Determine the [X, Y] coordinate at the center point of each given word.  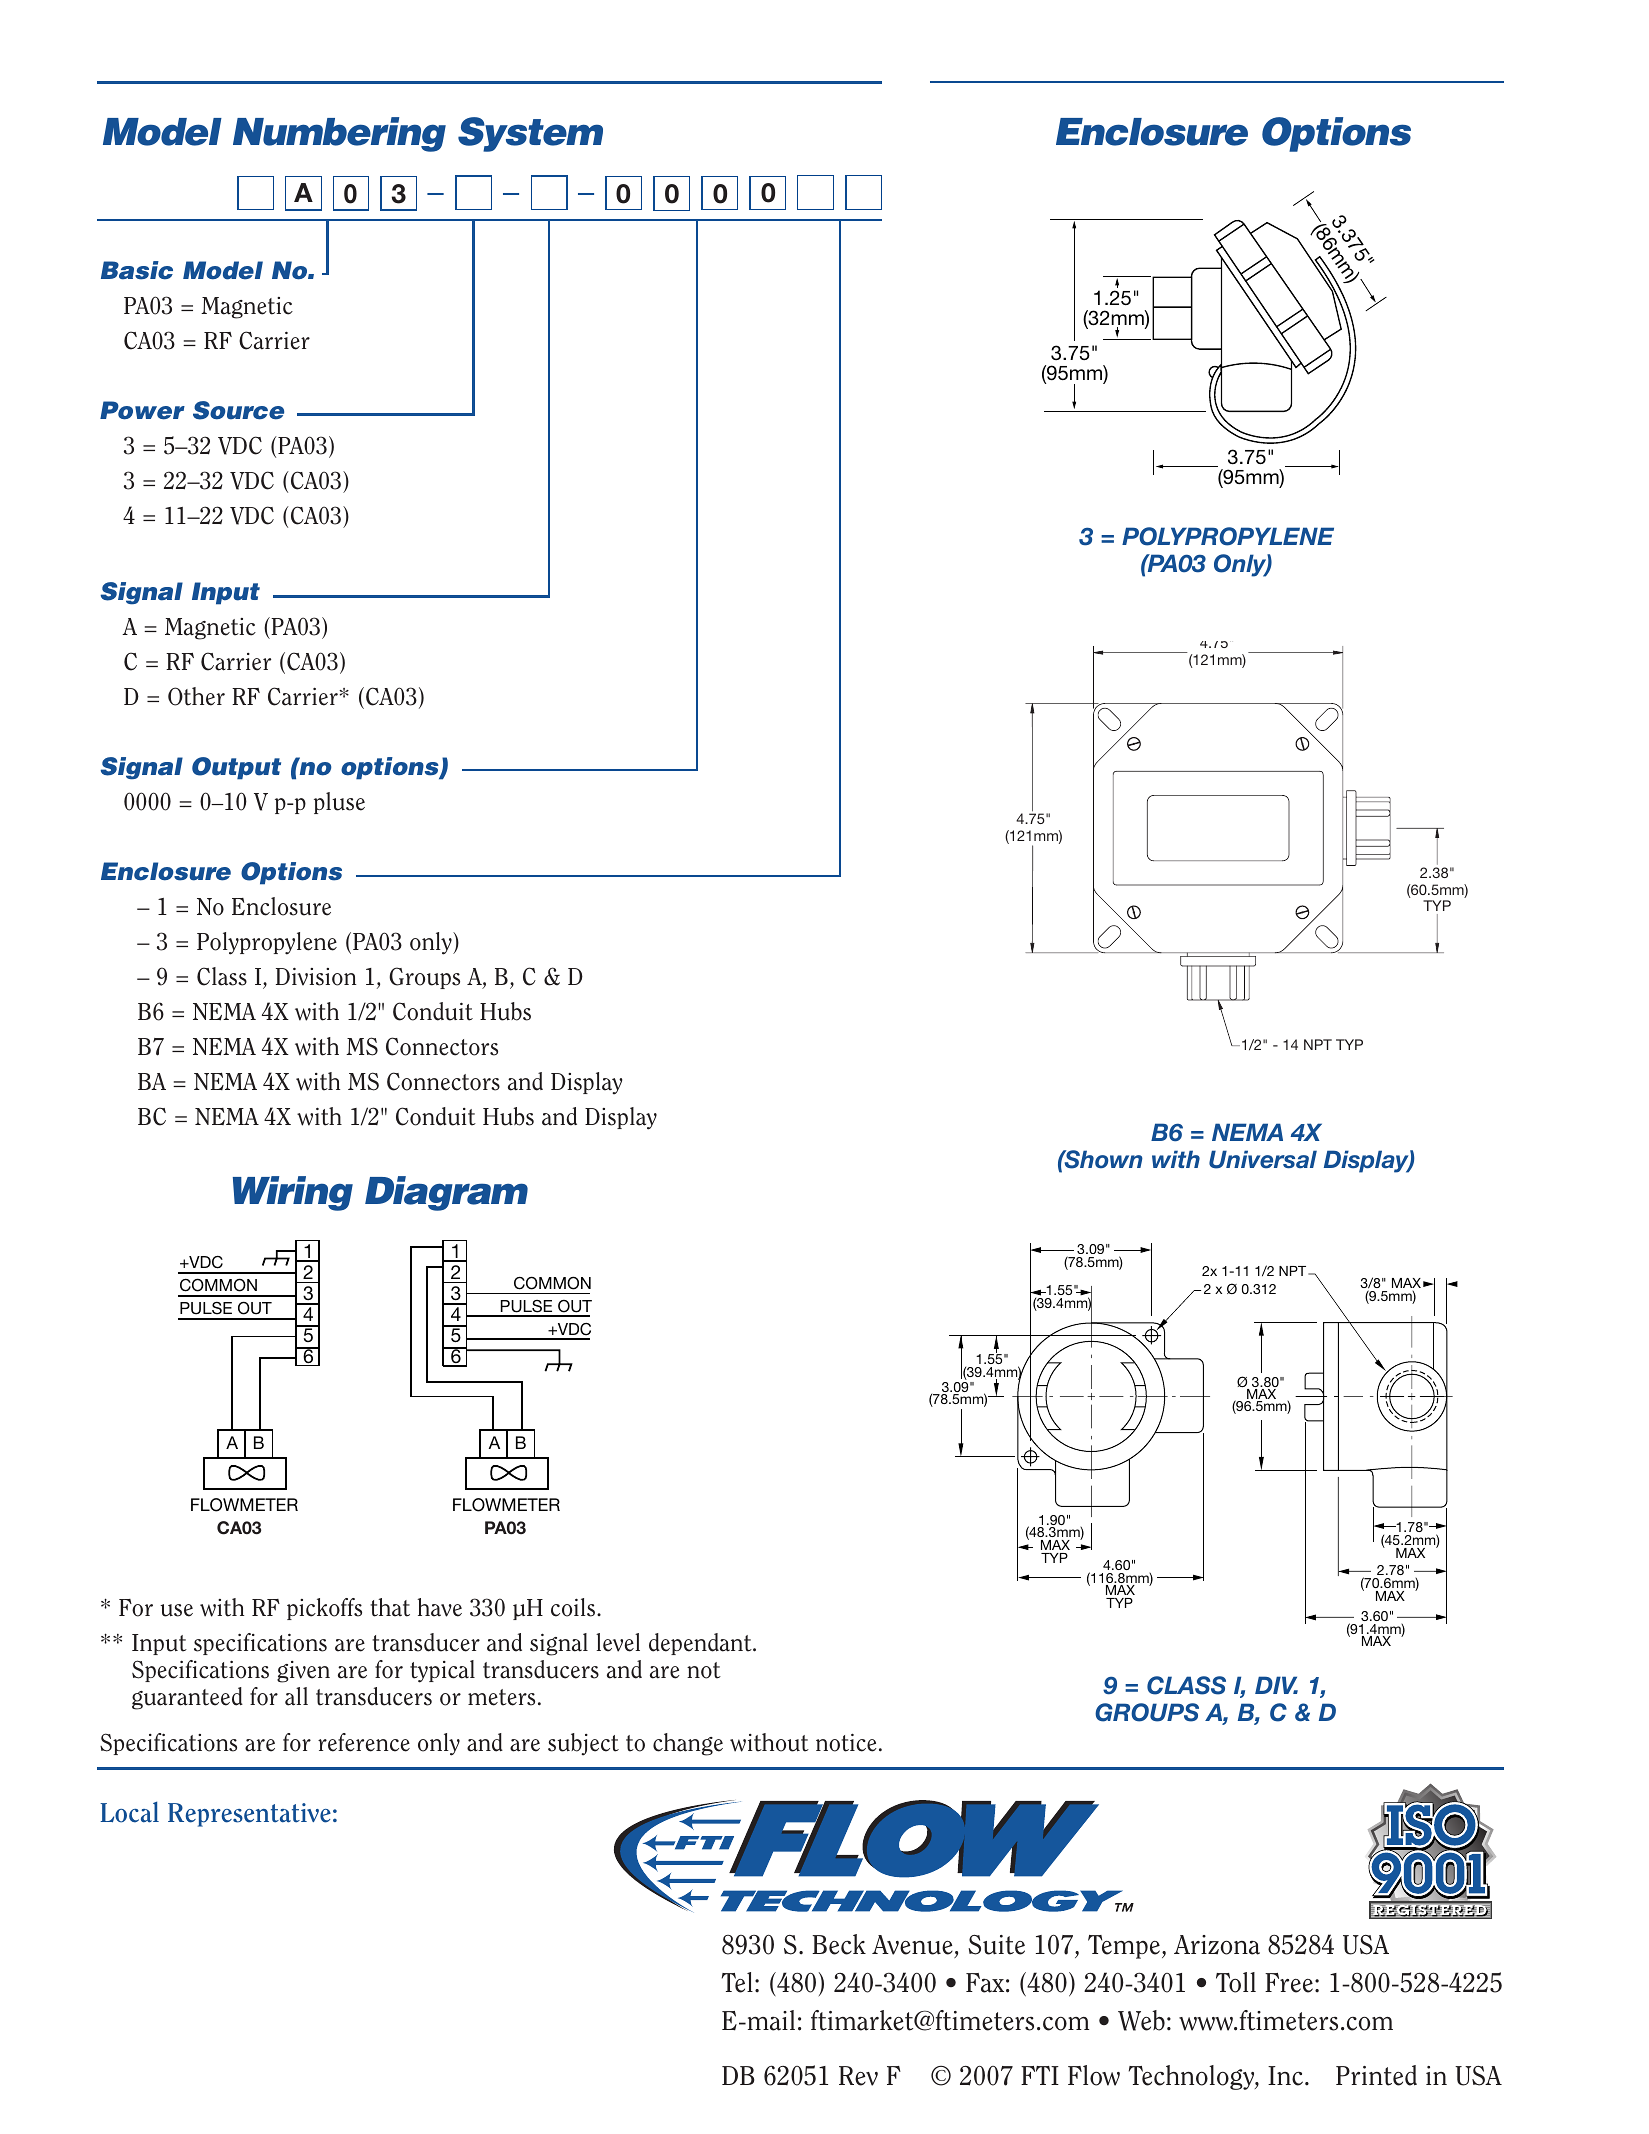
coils [574, 1607]
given [303, 1672]
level [618, 1642]
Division [316, 976]
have [439, 1607]
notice [846, 1742]
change [688, 1744]
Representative [249, 1815]
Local [129, 1812]
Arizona [1217, 1945]
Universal [1263, 1159]
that [390, 1607]
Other [196, 696]
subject [583, 1744]
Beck [839, 1944]
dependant [701, 1644]
